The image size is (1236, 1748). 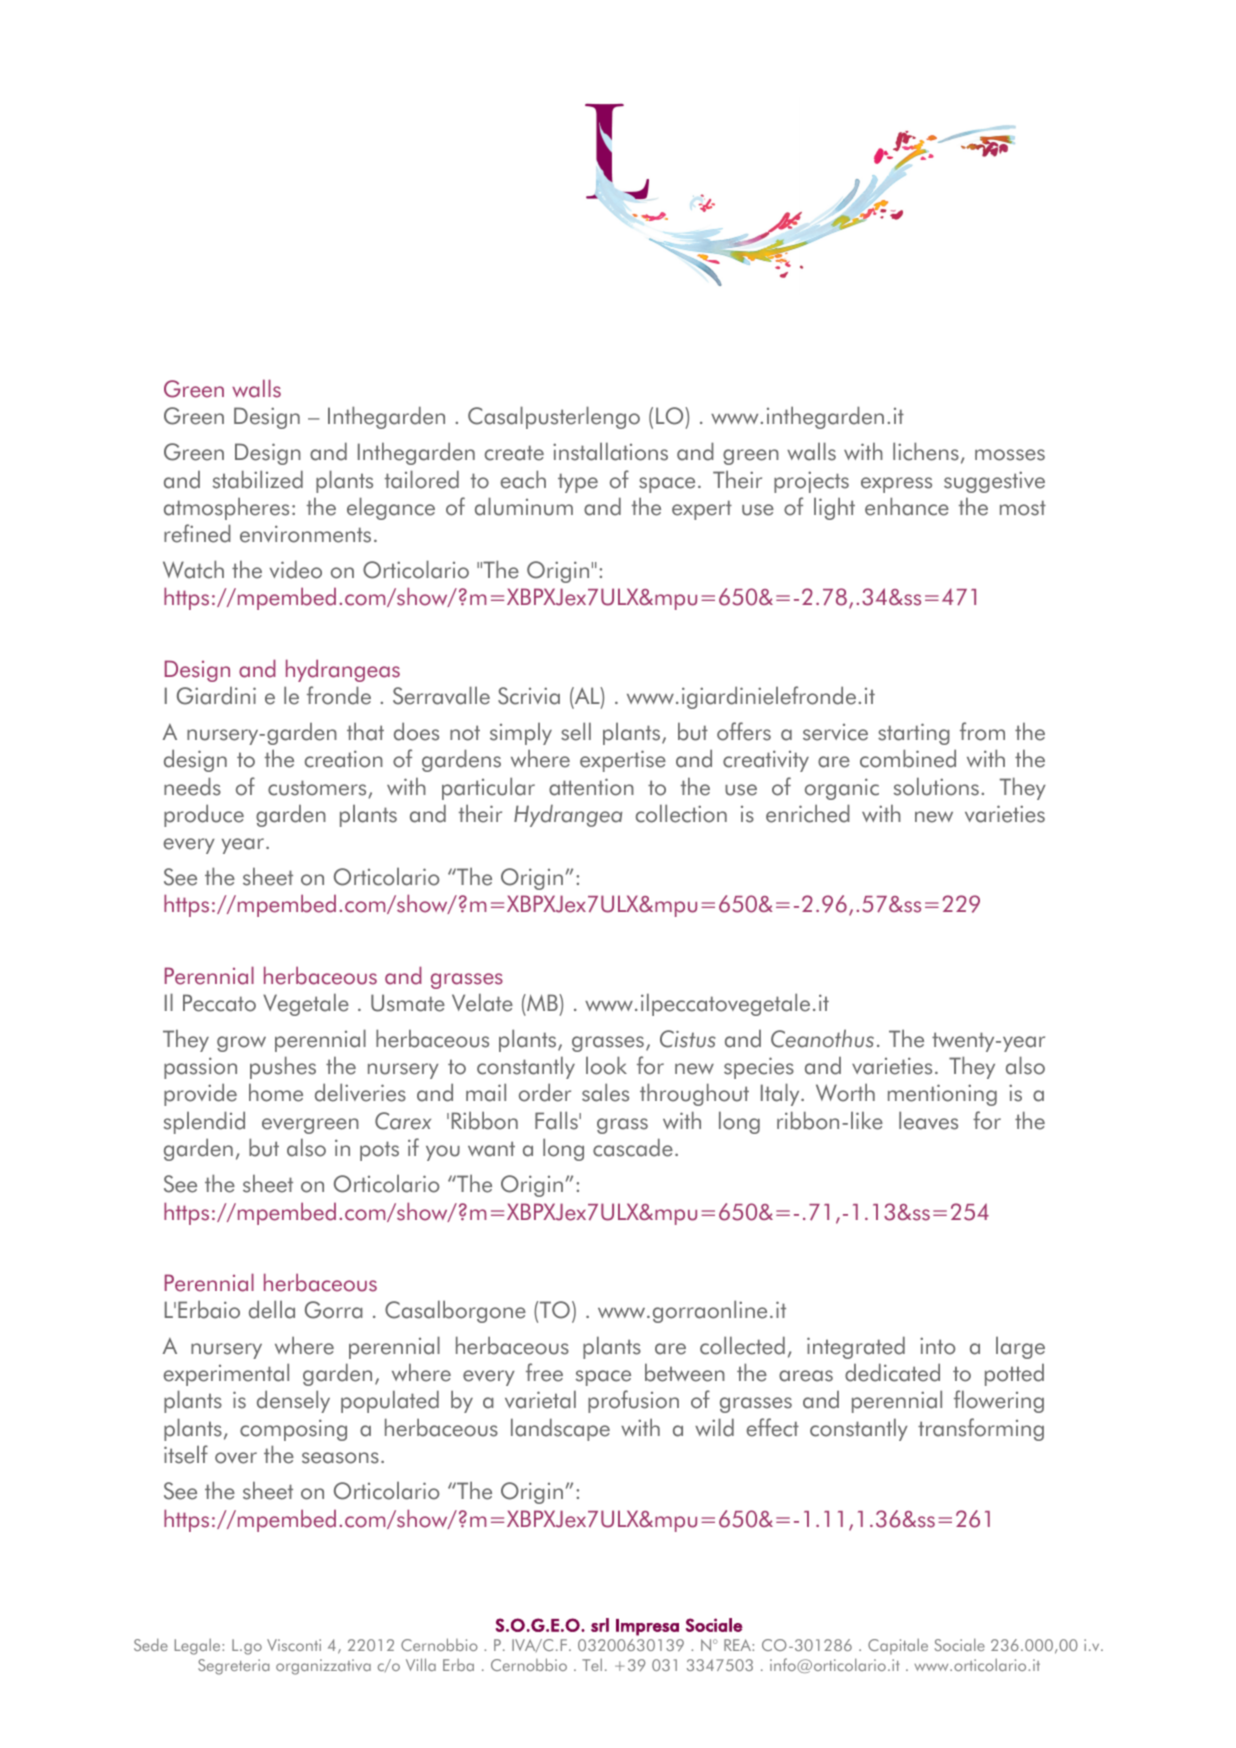 What do you see at coordinates (578, 483) in the screenshot?
I see `type` at bounding box center [578, 483].
